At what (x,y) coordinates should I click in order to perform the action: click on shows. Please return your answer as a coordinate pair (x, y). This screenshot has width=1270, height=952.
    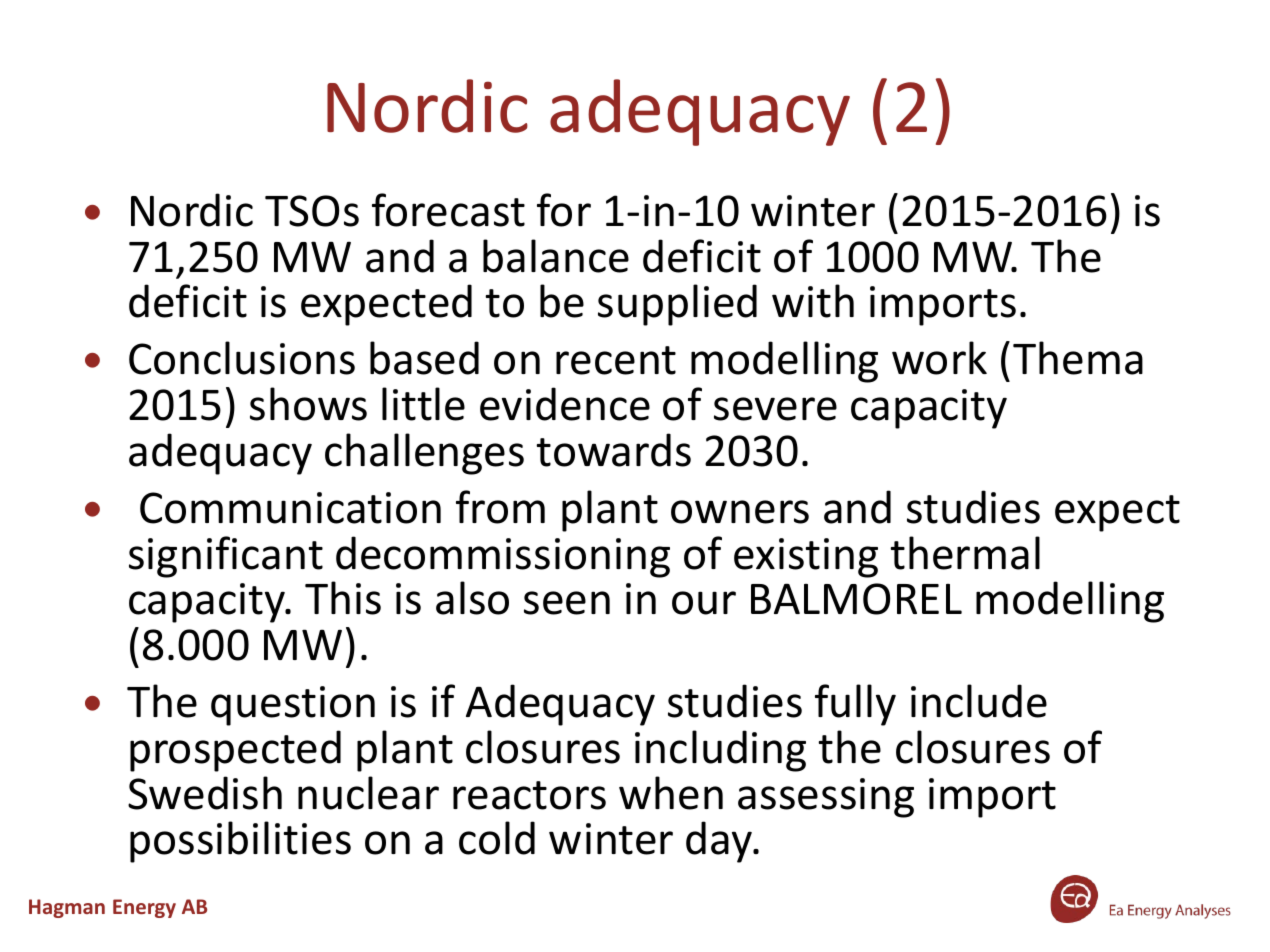
    Looking at the image, I should click on (308, 404).
